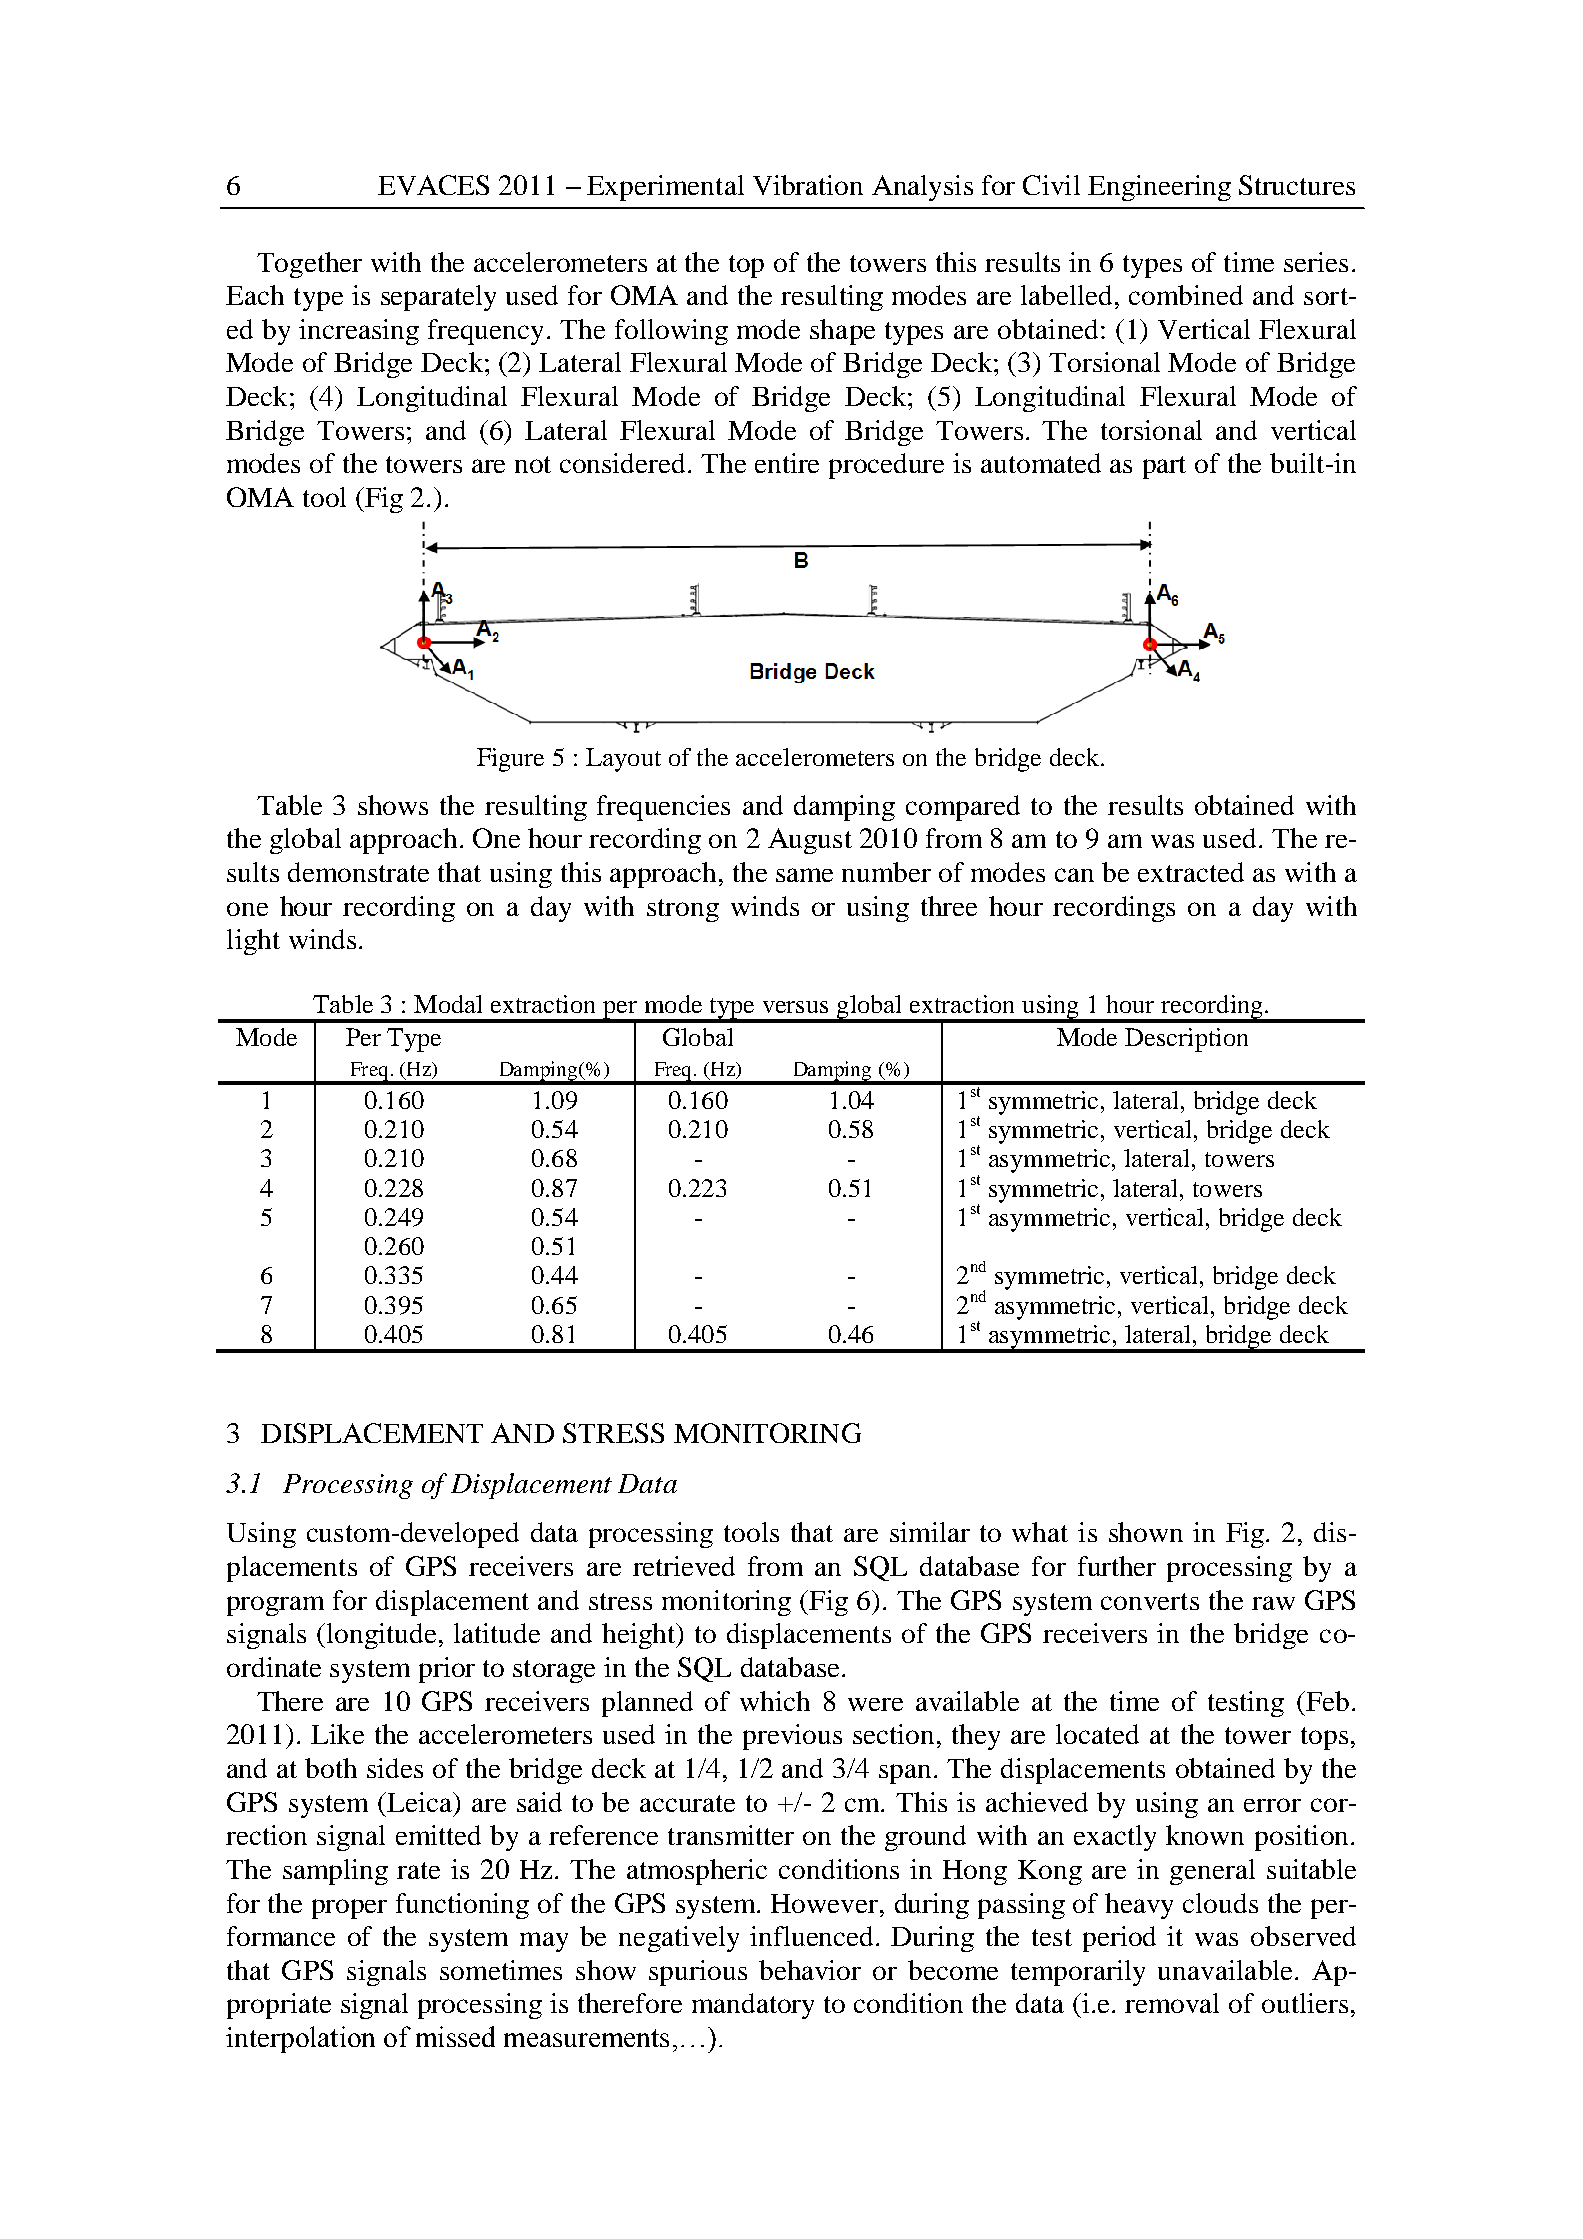 This screenshot has height=2239, width=1583. I want to click on proper, so click(349, 1909).
